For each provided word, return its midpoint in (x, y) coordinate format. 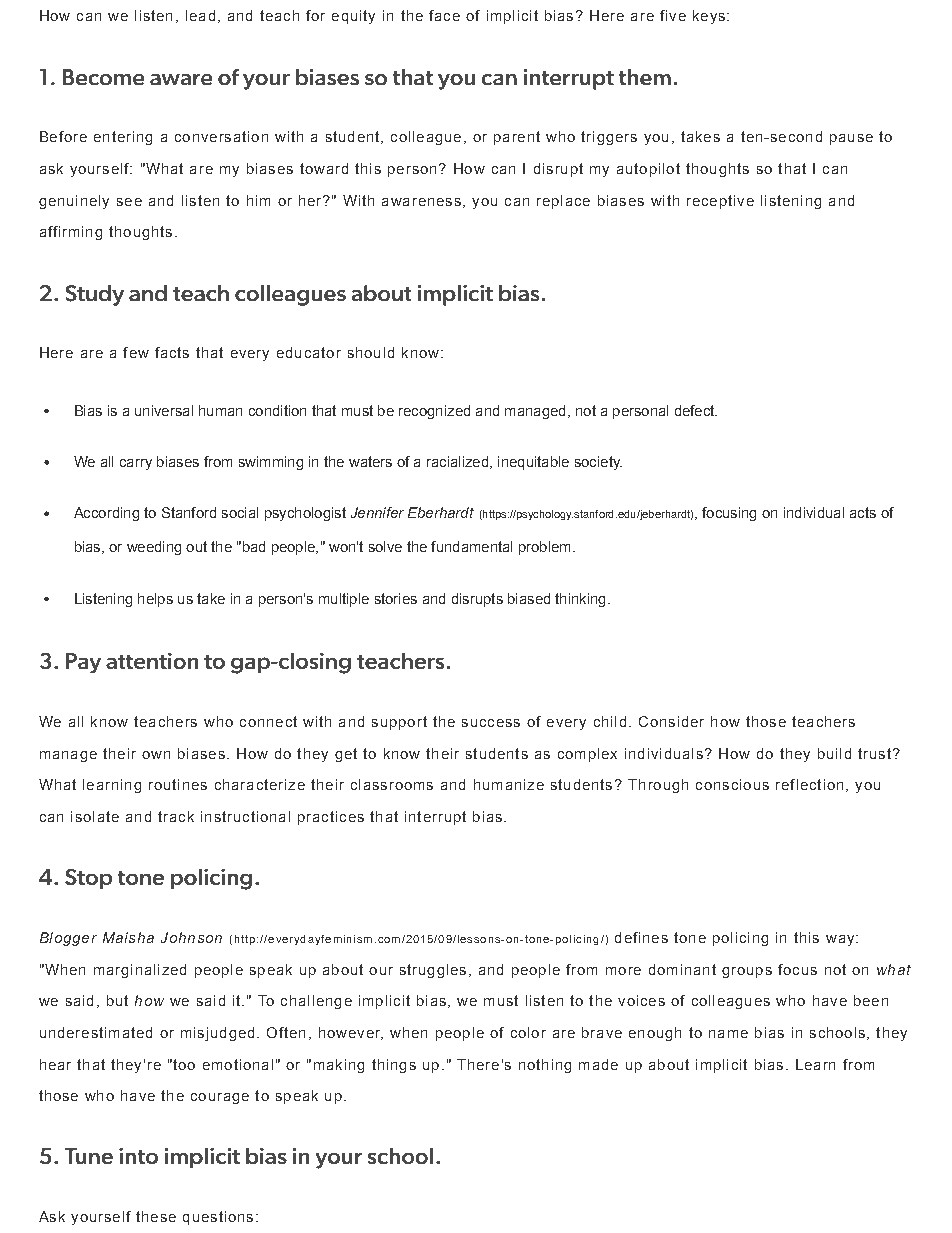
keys (709, 17)
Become (103, 77)
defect (696, 410)
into (138, 1156)
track (176, 816)
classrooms (392, 784)
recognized (434, 412)
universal (164, 410)
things (394, 1066)
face (444, 15)
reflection (809, 784)
